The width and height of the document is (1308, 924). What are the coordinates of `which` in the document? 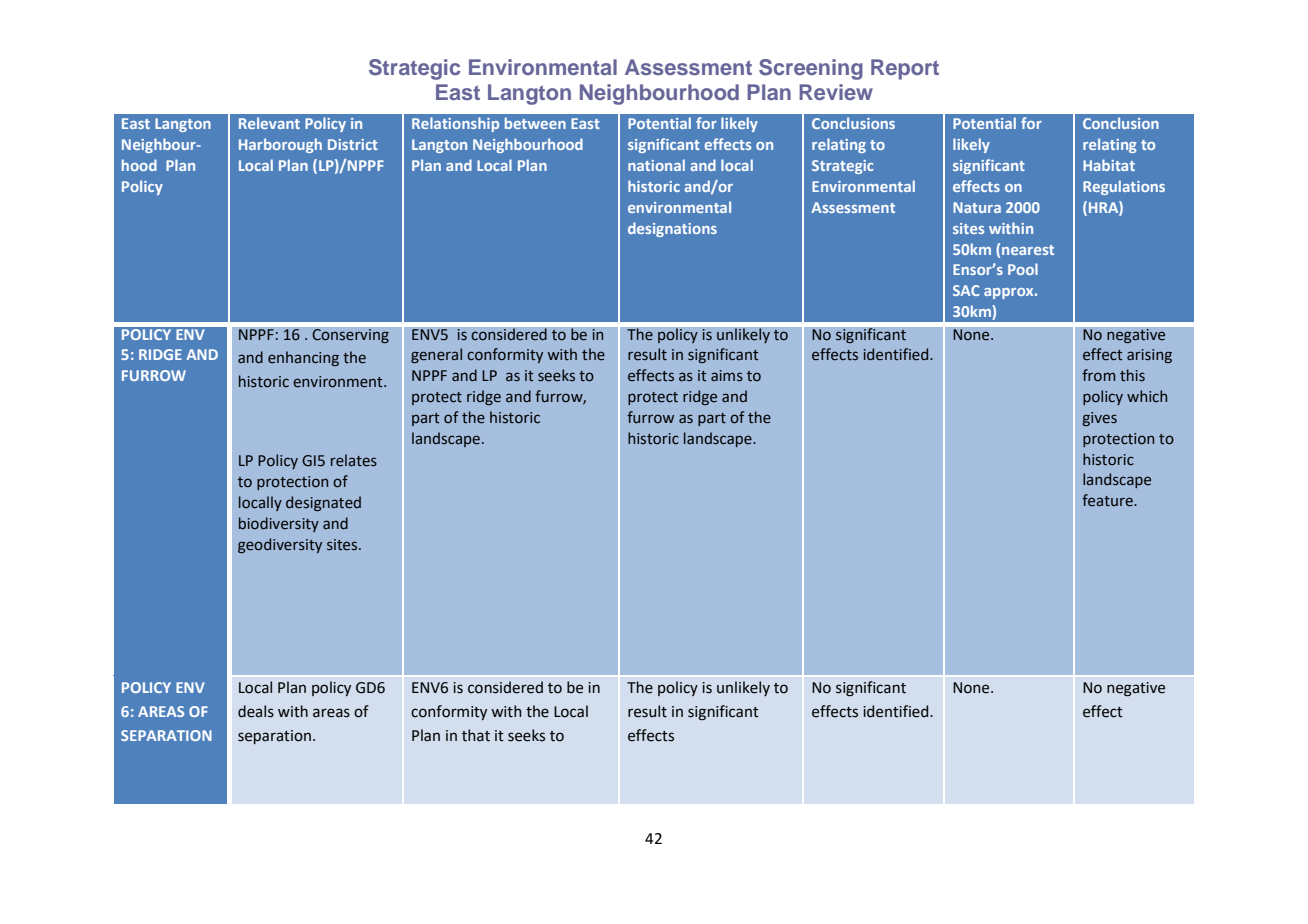 It's located at (1147, 396).
